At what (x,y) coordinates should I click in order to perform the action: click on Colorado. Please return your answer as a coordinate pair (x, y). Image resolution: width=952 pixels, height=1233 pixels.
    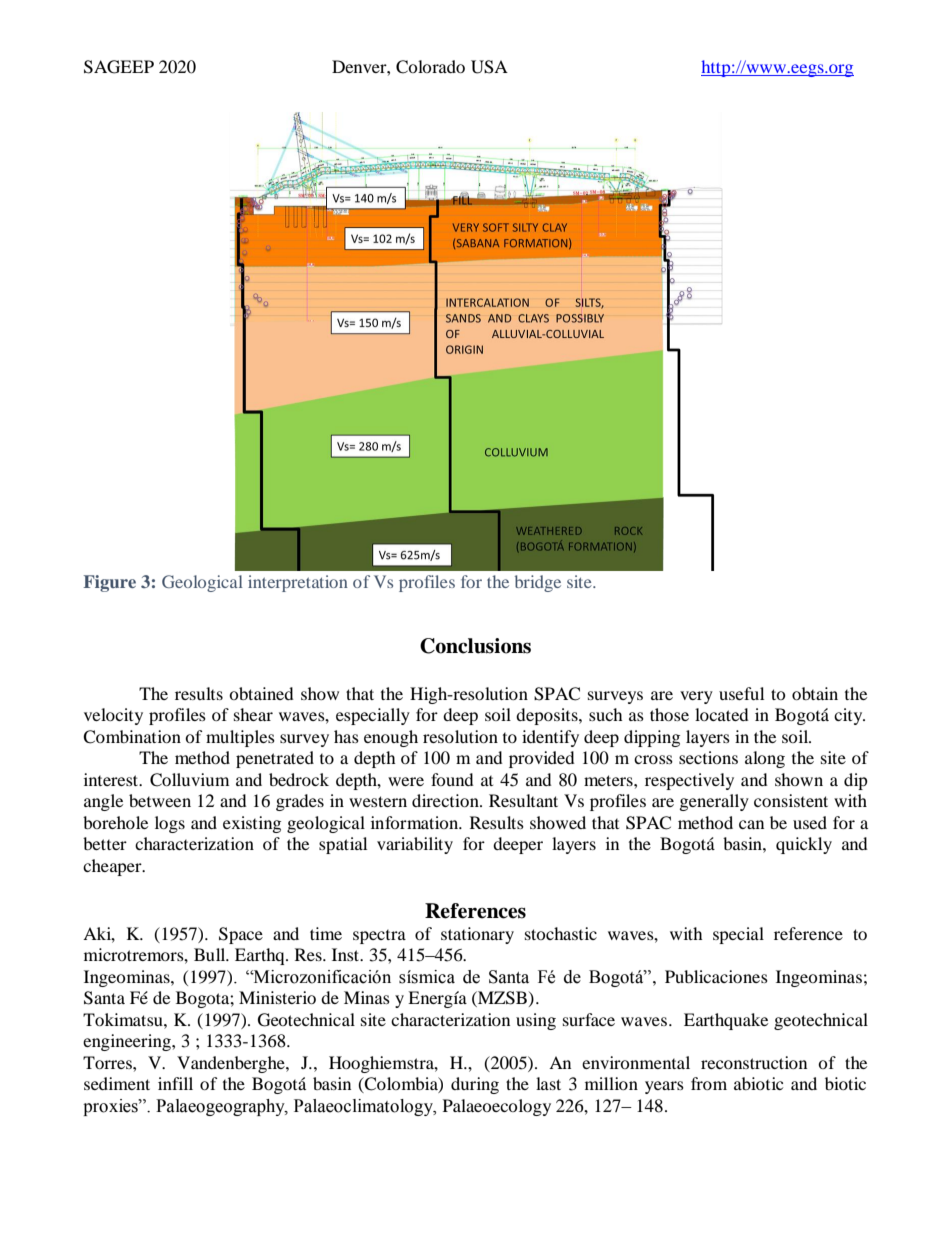
    Looking at the image, I should click on (430, 67).
